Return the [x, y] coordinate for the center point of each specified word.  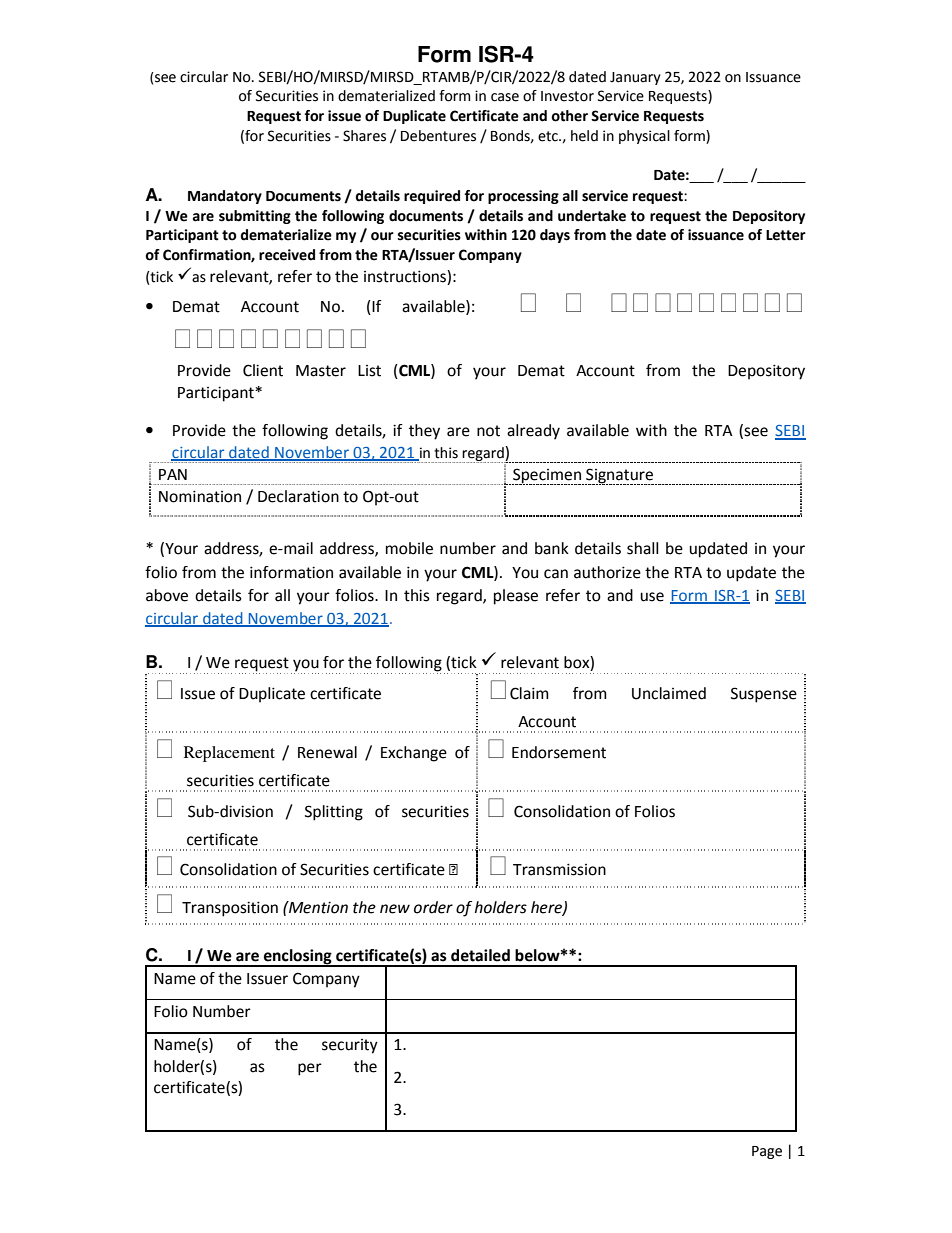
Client [263, 370]
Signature [619, 476]
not [488, 431]
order [433, 907]
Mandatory [225, 197]
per [310, 1069]
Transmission [559, 869]
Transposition [230, 909]
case [505, 97]
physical [644, 137]
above [167, 595]
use [652, 597]
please [516, 597]
